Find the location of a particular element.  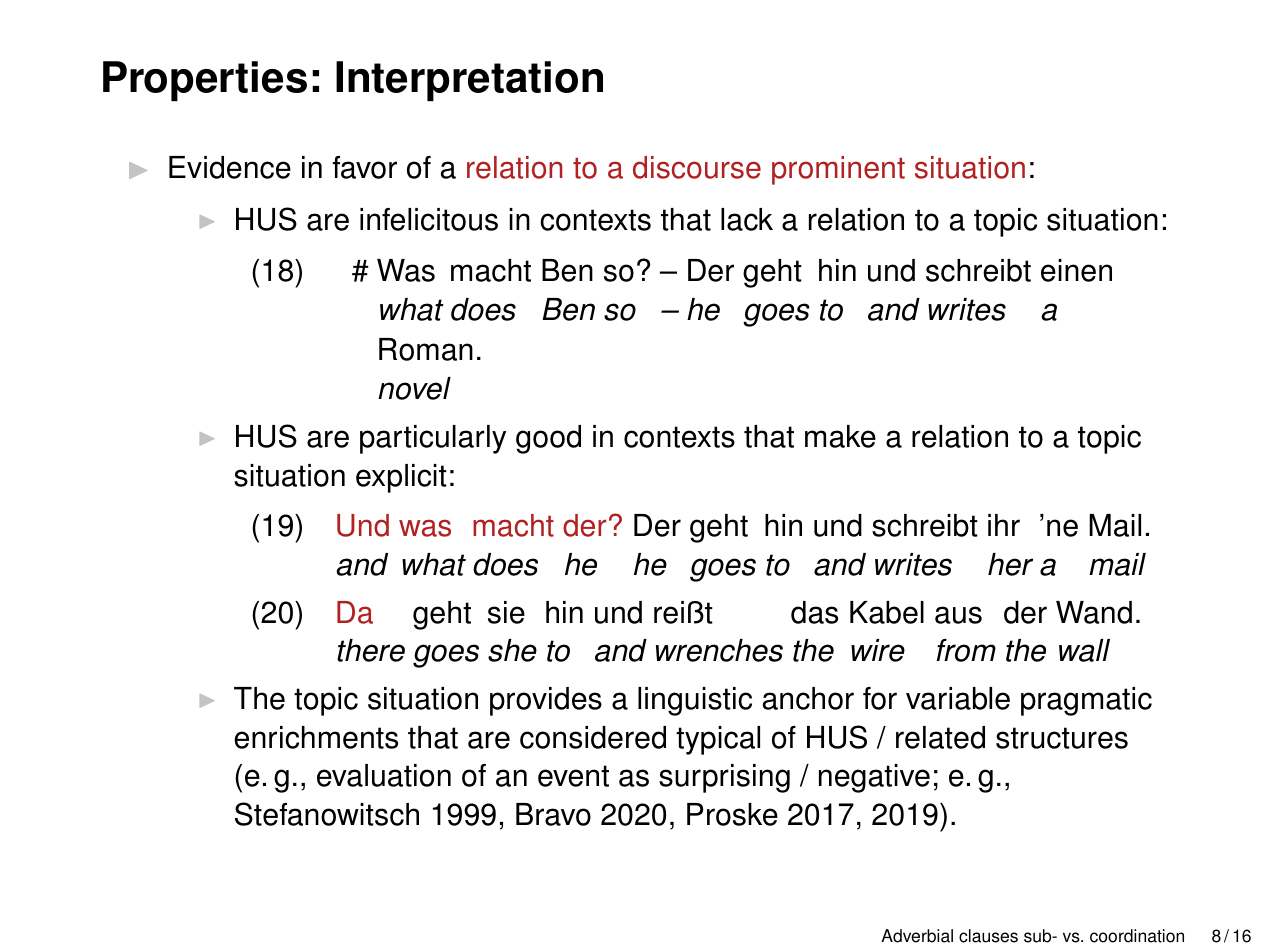

novel is located at coordinates (414, 388).
